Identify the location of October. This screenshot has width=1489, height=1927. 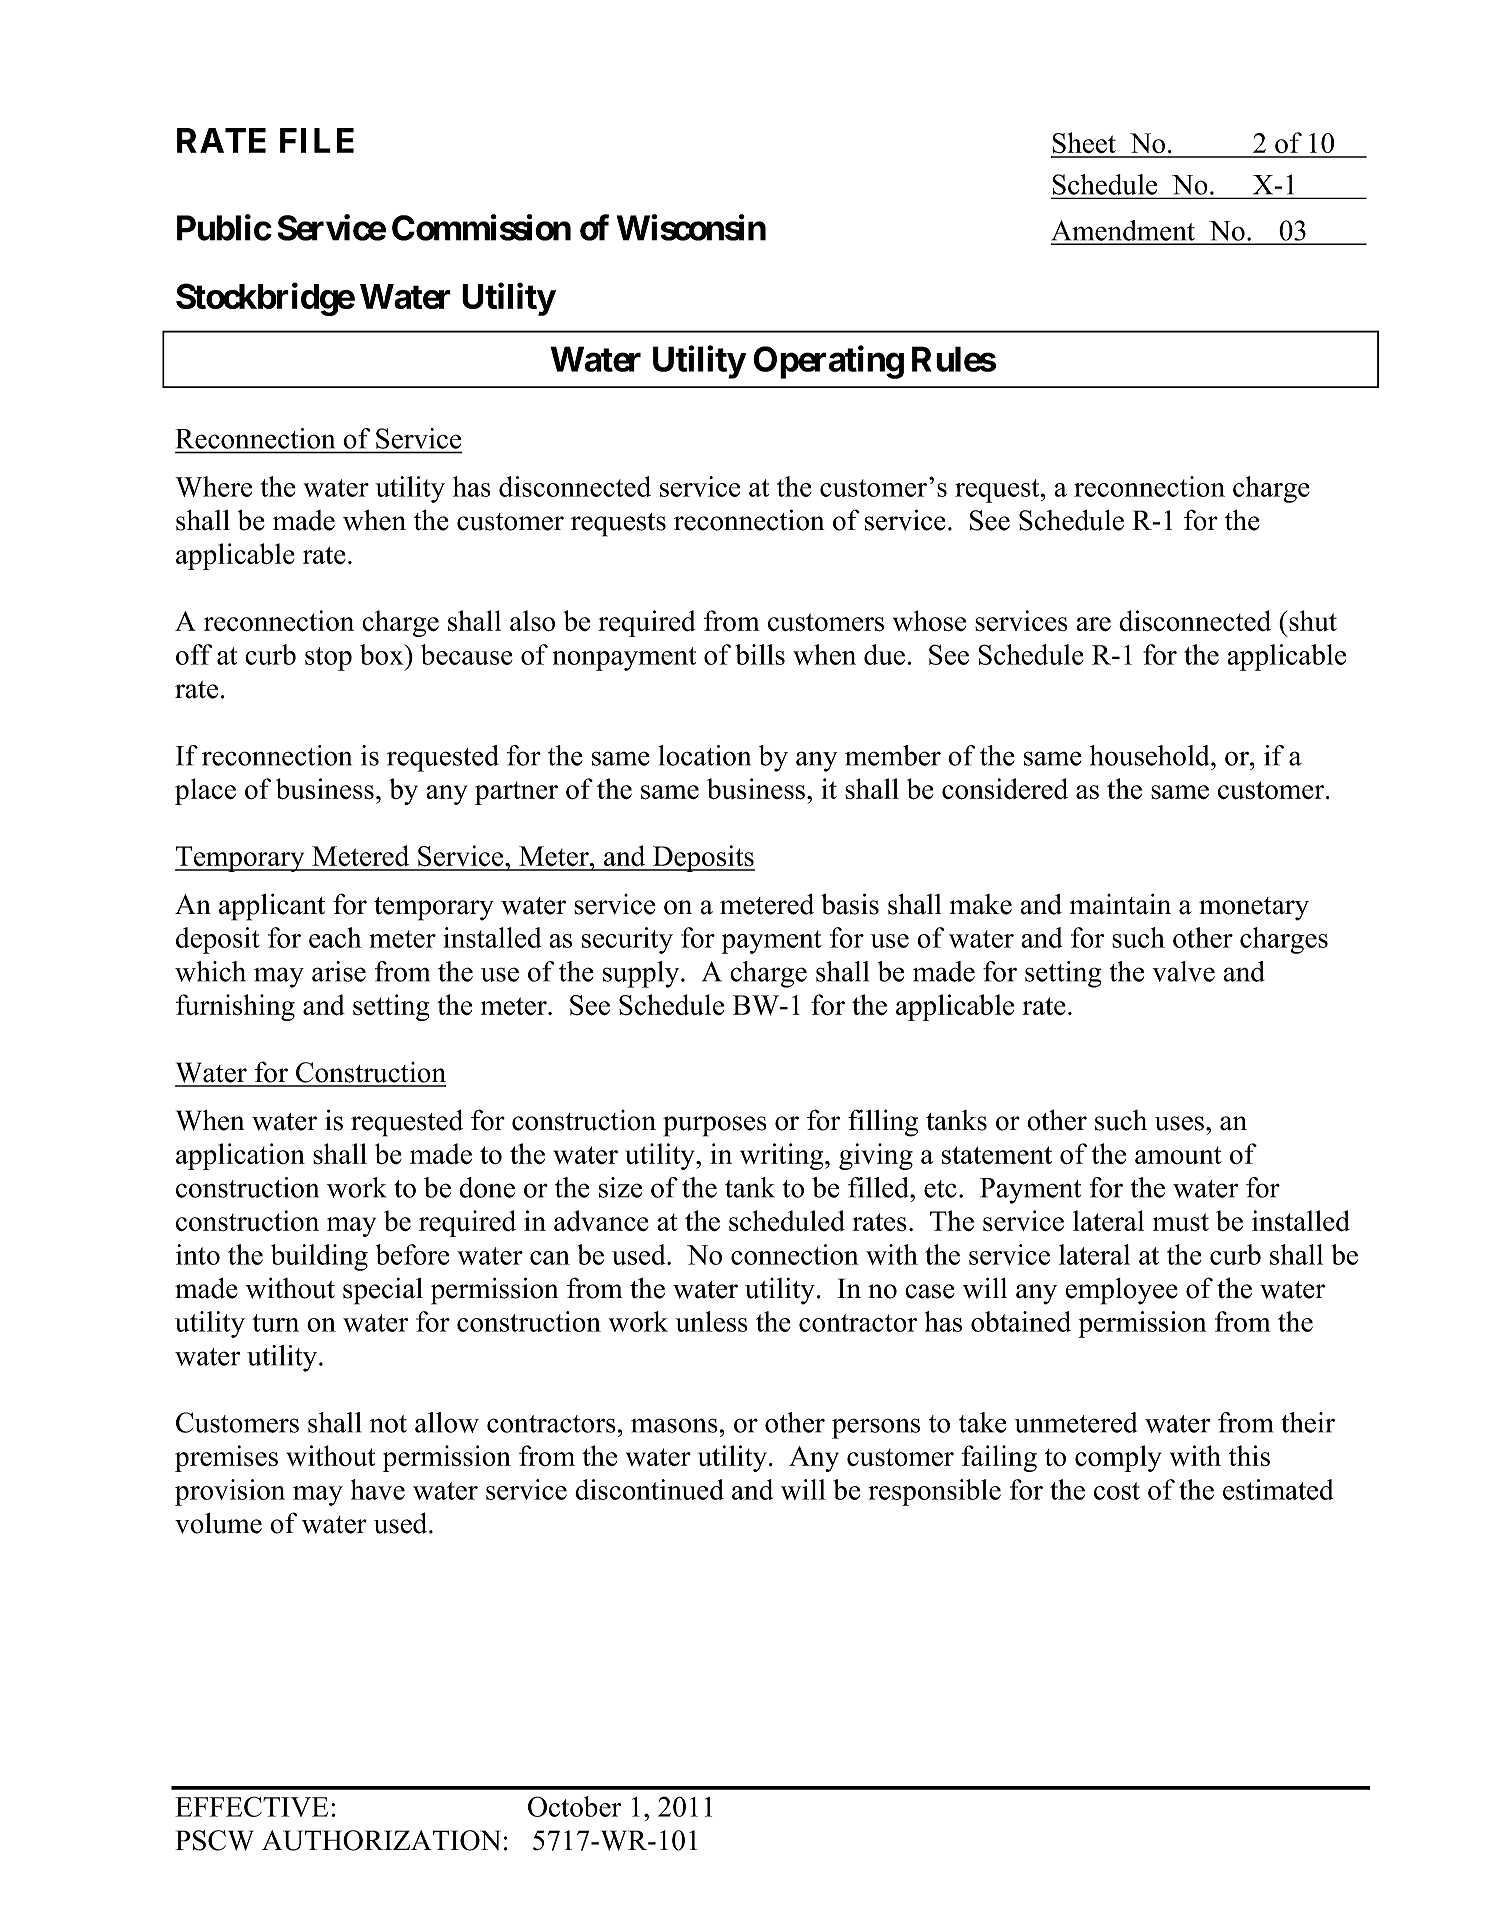
(574, 1806).
